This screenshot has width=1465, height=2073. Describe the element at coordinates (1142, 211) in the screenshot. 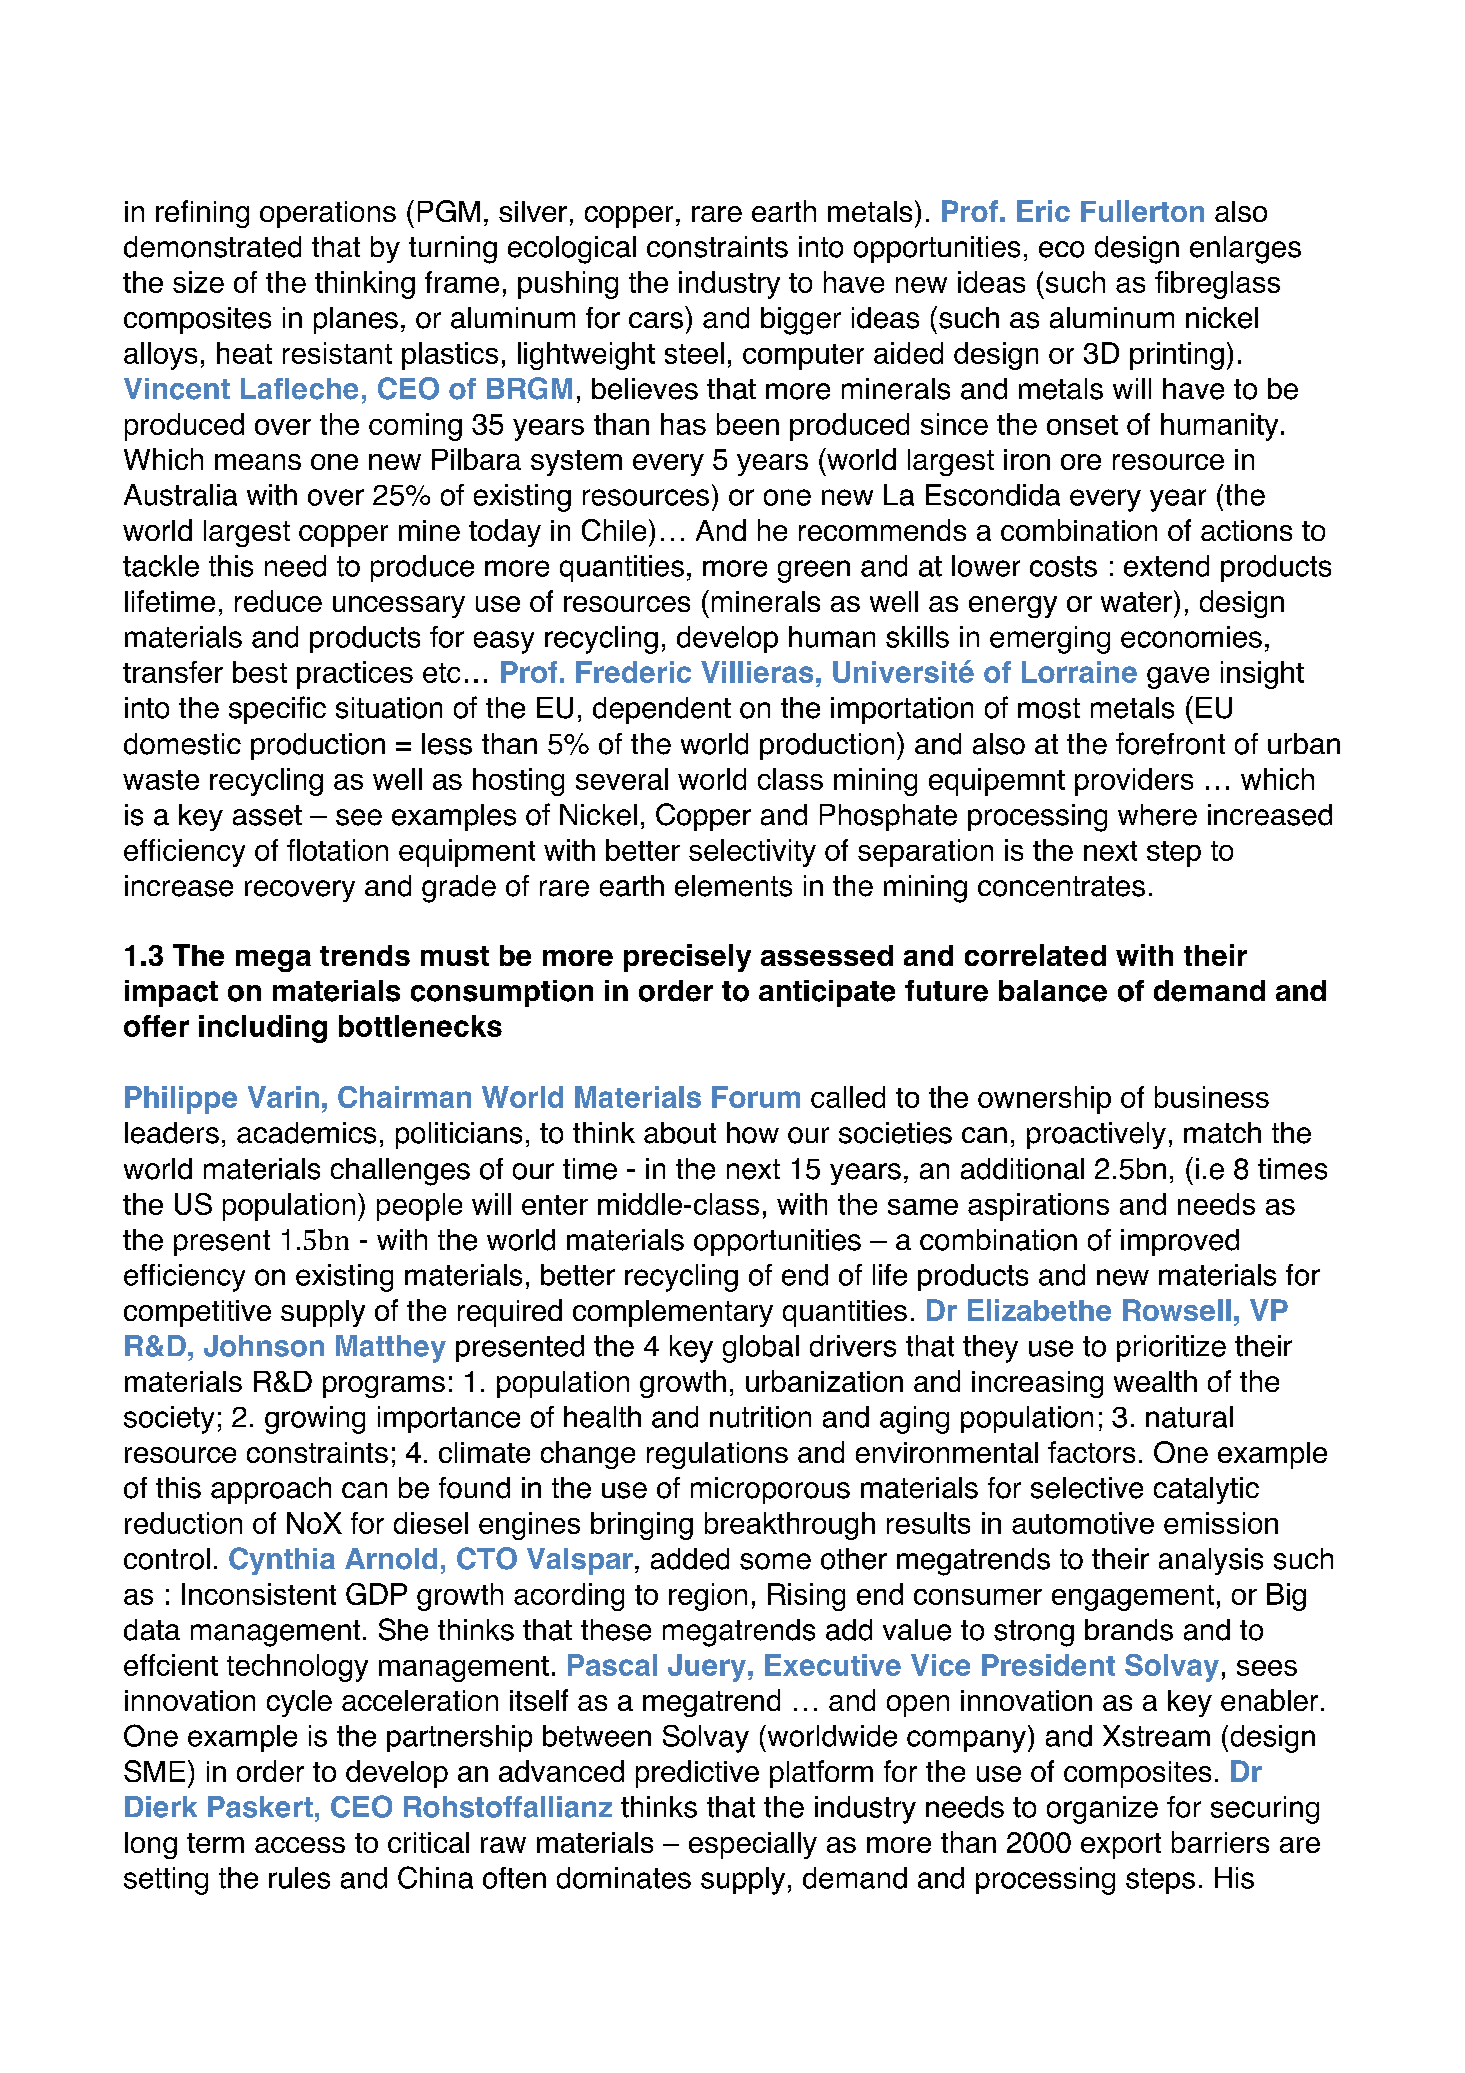

I see `Fullerton` at that location.
